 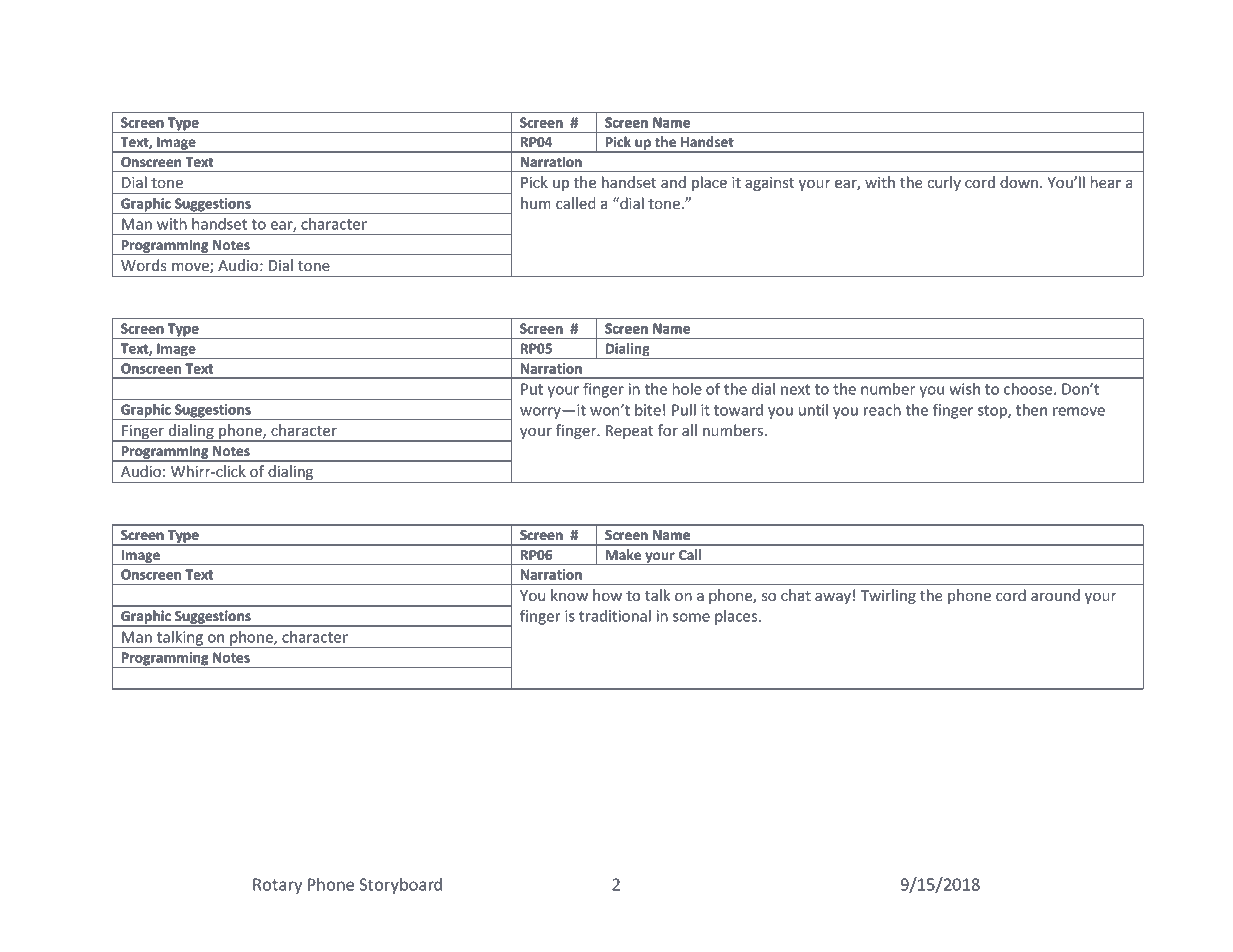 I want to click on around, so click(x=1055, y=595).
